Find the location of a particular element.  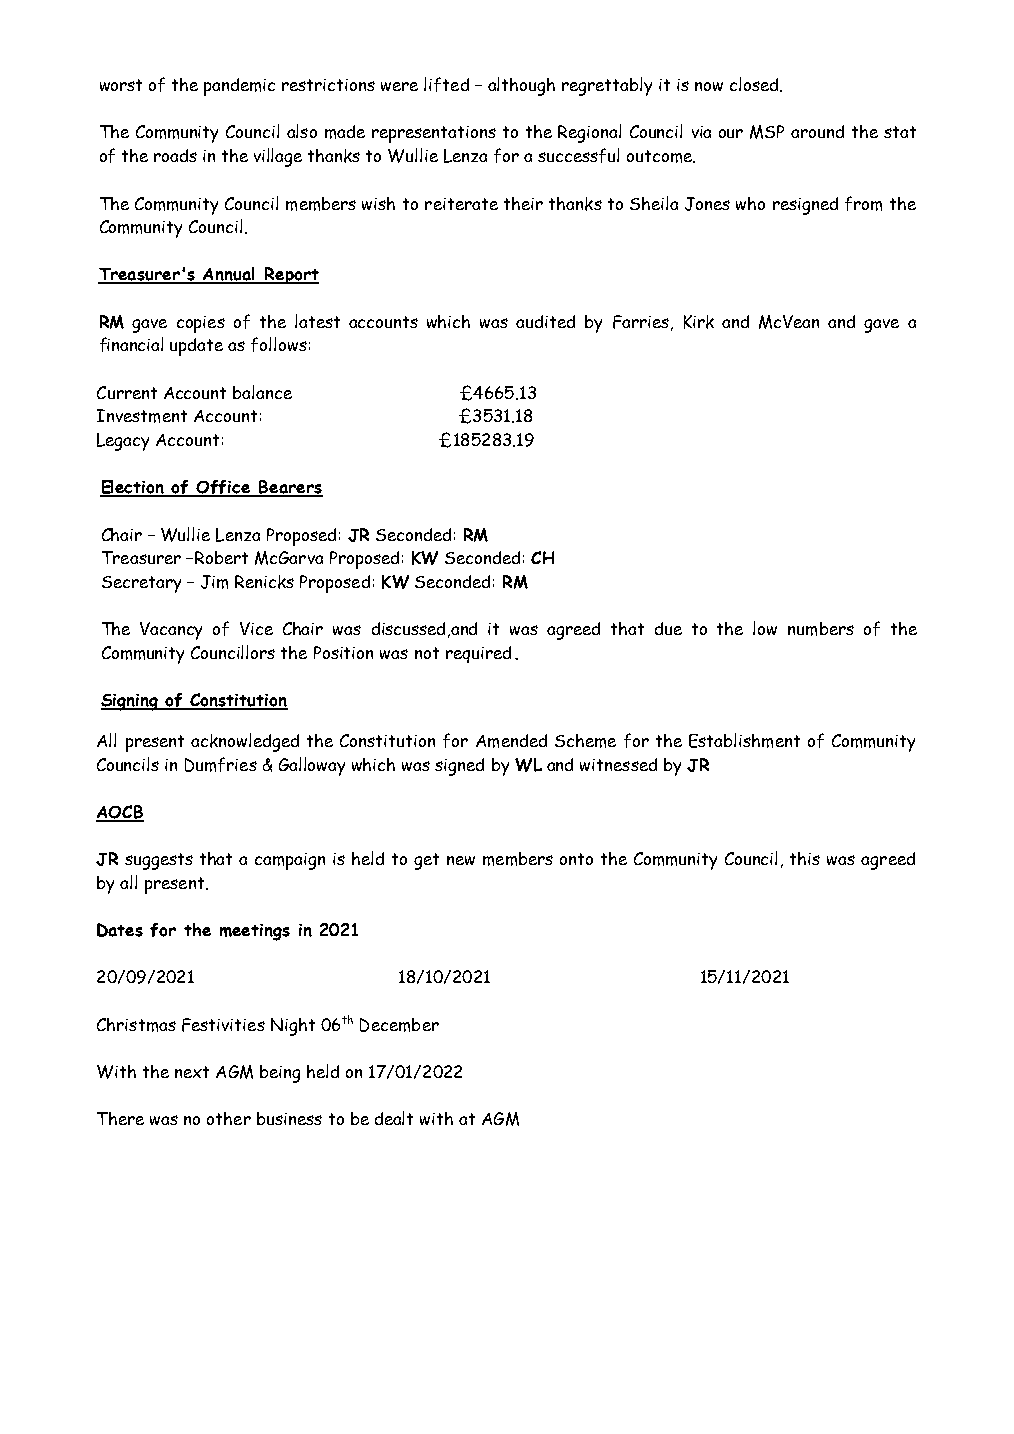

numbers is located at coordinates (821, 629).
